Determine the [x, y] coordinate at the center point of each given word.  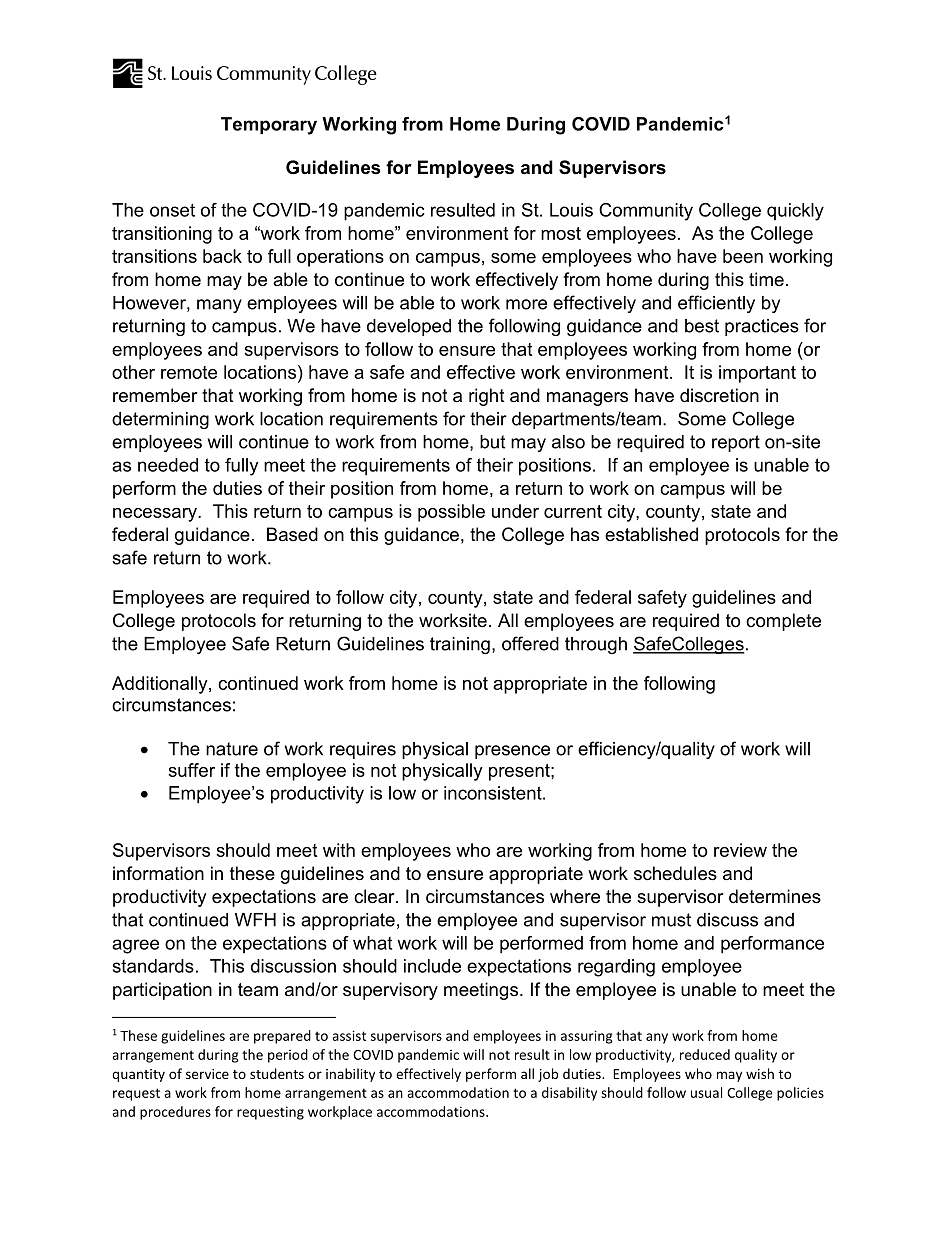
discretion [719, 395]
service [207, 1074]
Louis [571, 210]
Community [646, 212]
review [740, 850]
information [158, 873]
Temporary [269, 126]
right [487, 397]
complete [783, 622]
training [460, 645]
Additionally [161, 685]
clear [375, 896]
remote [189, 372]
